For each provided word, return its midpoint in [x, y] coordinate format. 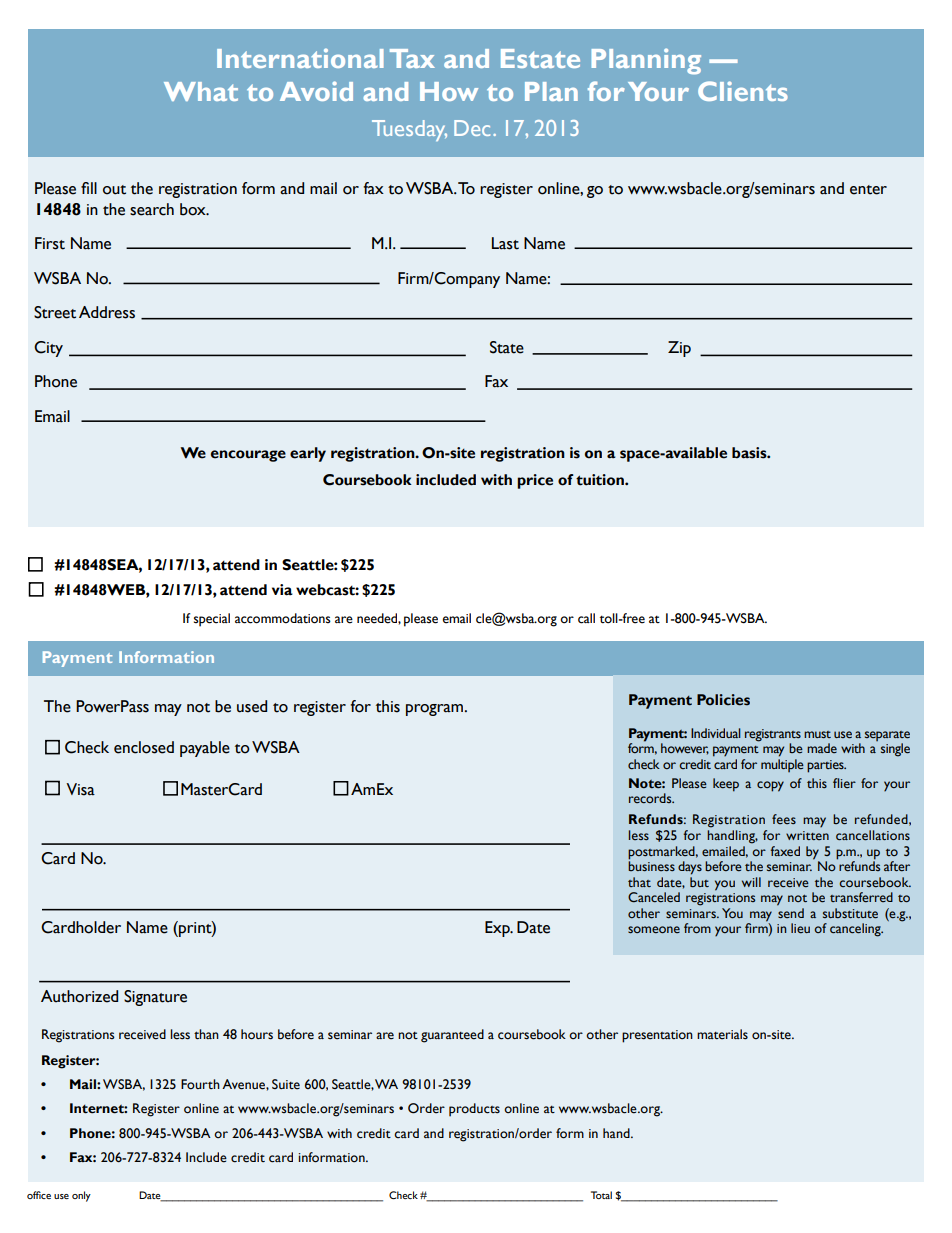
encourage [248, 456]
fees [784, 819]
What [201, 91]
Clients [743, 91]
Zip [679, 349]
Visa [80, 789]
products [474, 1110]
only [81, 1196]
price [535, 481]
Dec [472, 128]
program [434, 710]
